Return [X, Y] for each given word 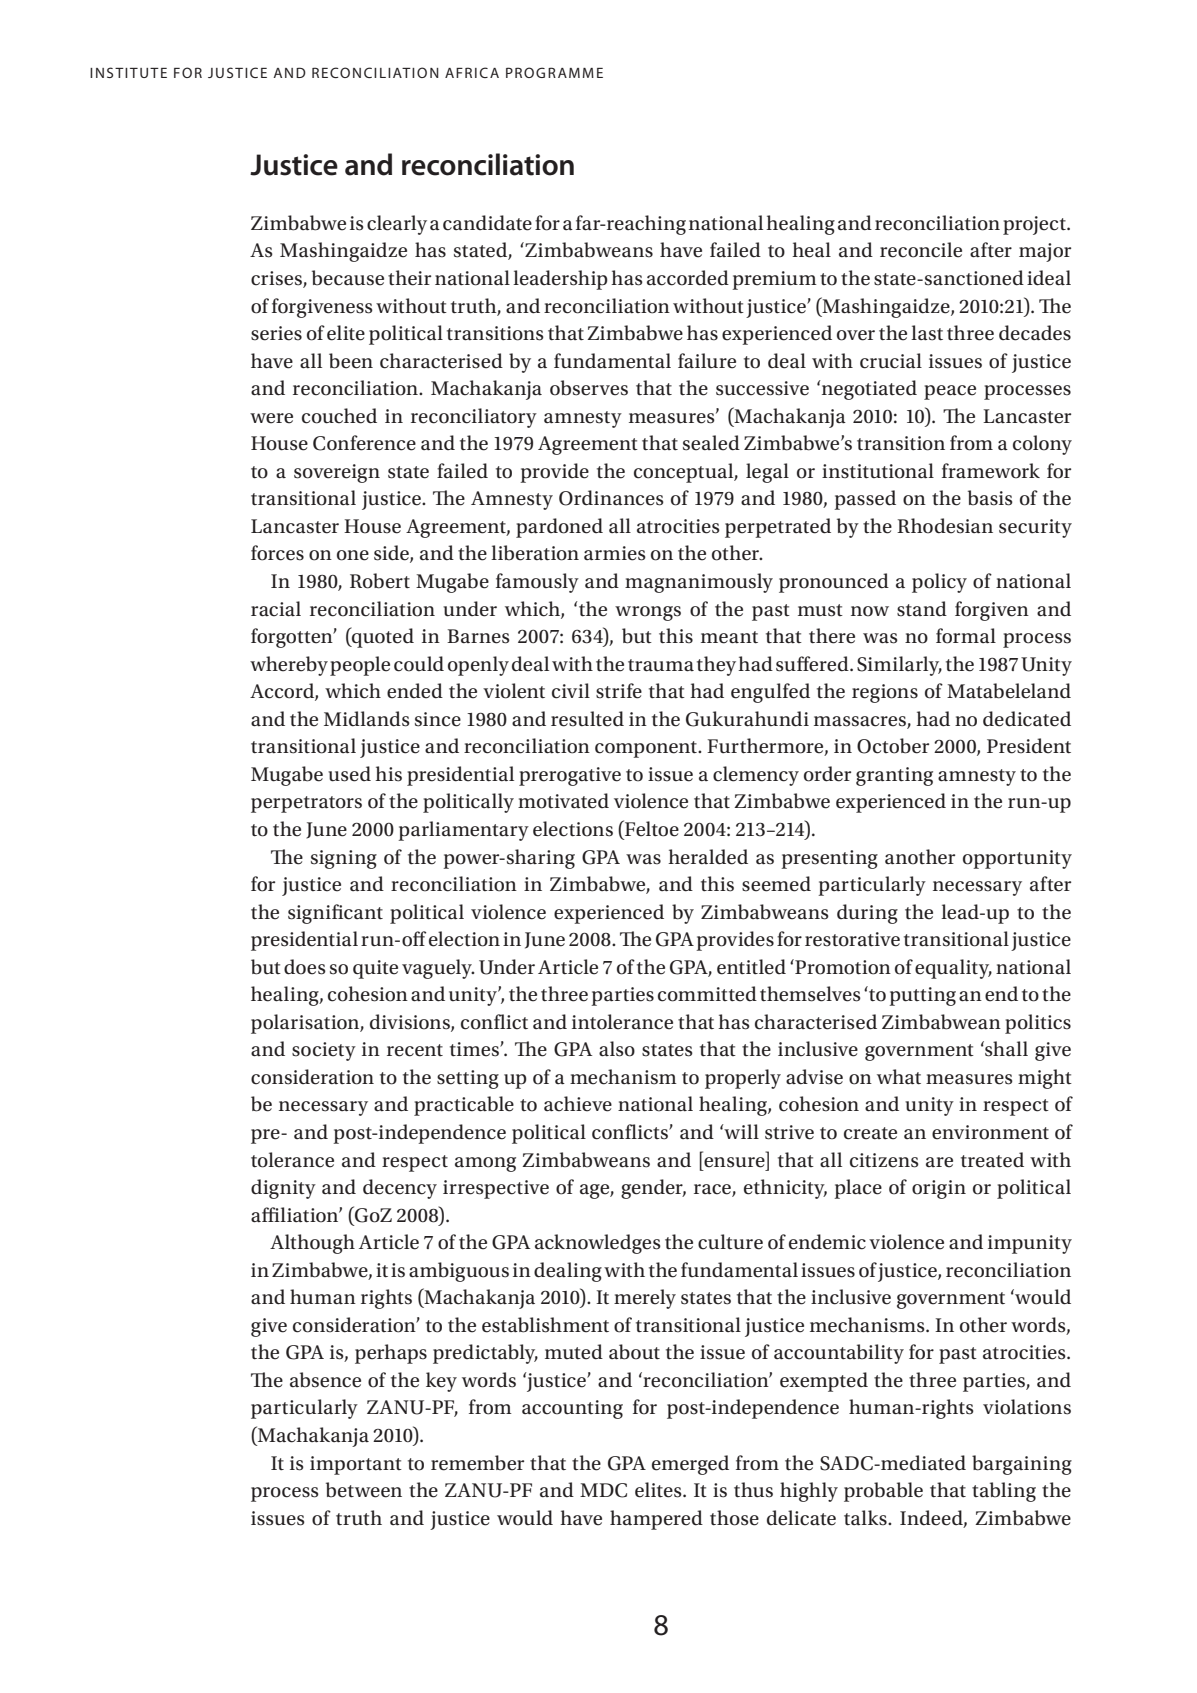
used [349, 774]
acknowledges [598, 1244]
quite [375, 969]
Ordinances [611, 498]
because [348, 278]
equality [953, 969]
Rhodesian [945, 526]
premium [774, 280]
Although [312, 1244]
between [364, 1490]
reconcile [921, 250]
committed [707, 994]
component [647, 749]
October [893, 746]
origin [939, 1189]
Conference [364, 443]
